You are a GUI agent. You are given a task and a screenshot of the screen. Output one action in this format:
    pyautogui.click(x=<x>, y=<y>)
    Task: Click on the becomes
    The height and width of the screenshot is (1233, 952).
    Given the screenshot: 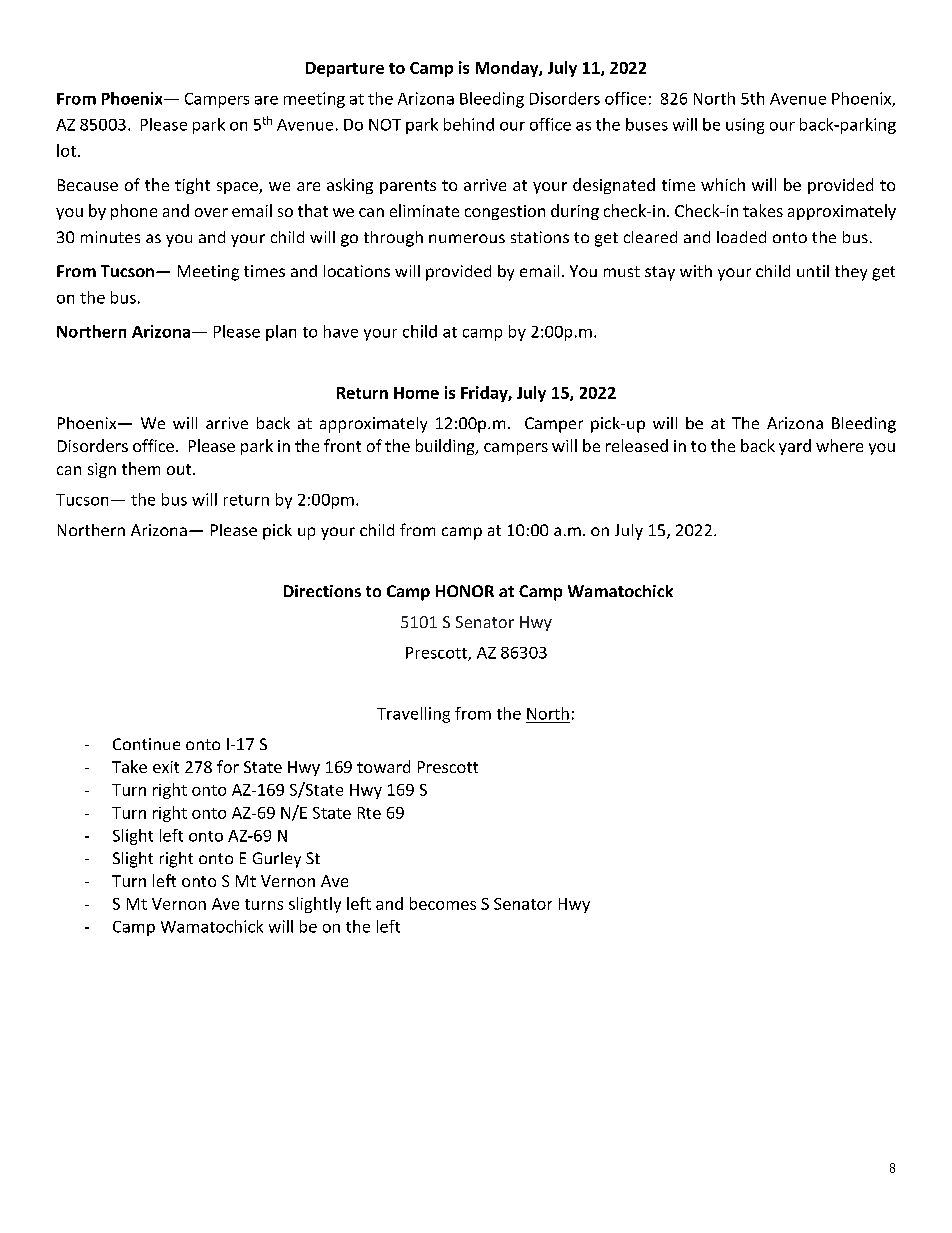 What is the action you would take?
    pyautogui.click(x=443, y=903)
